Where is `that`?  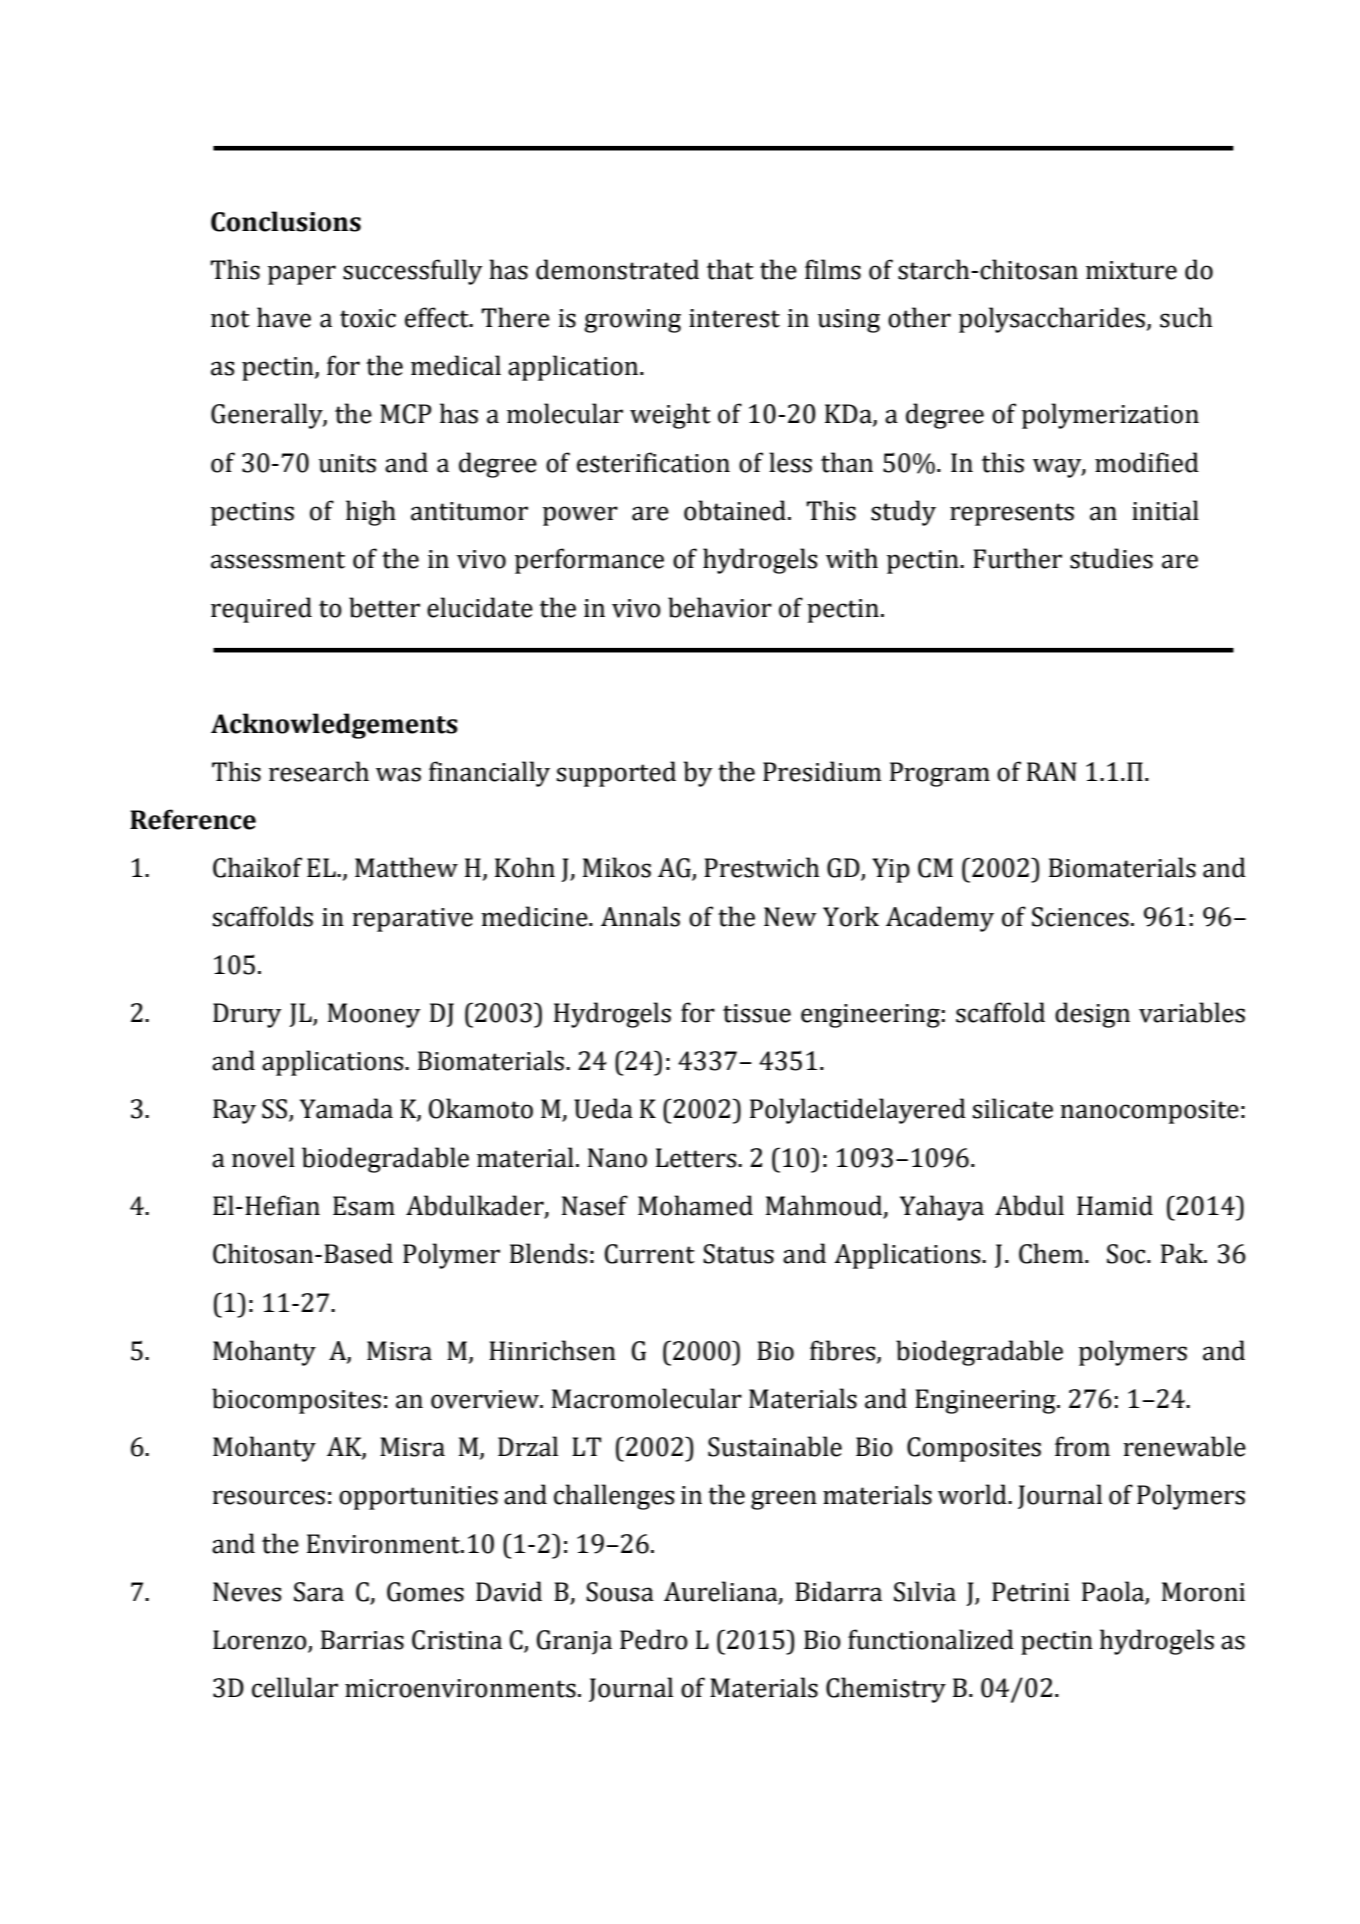
that is located at coordinates (730, 269).
